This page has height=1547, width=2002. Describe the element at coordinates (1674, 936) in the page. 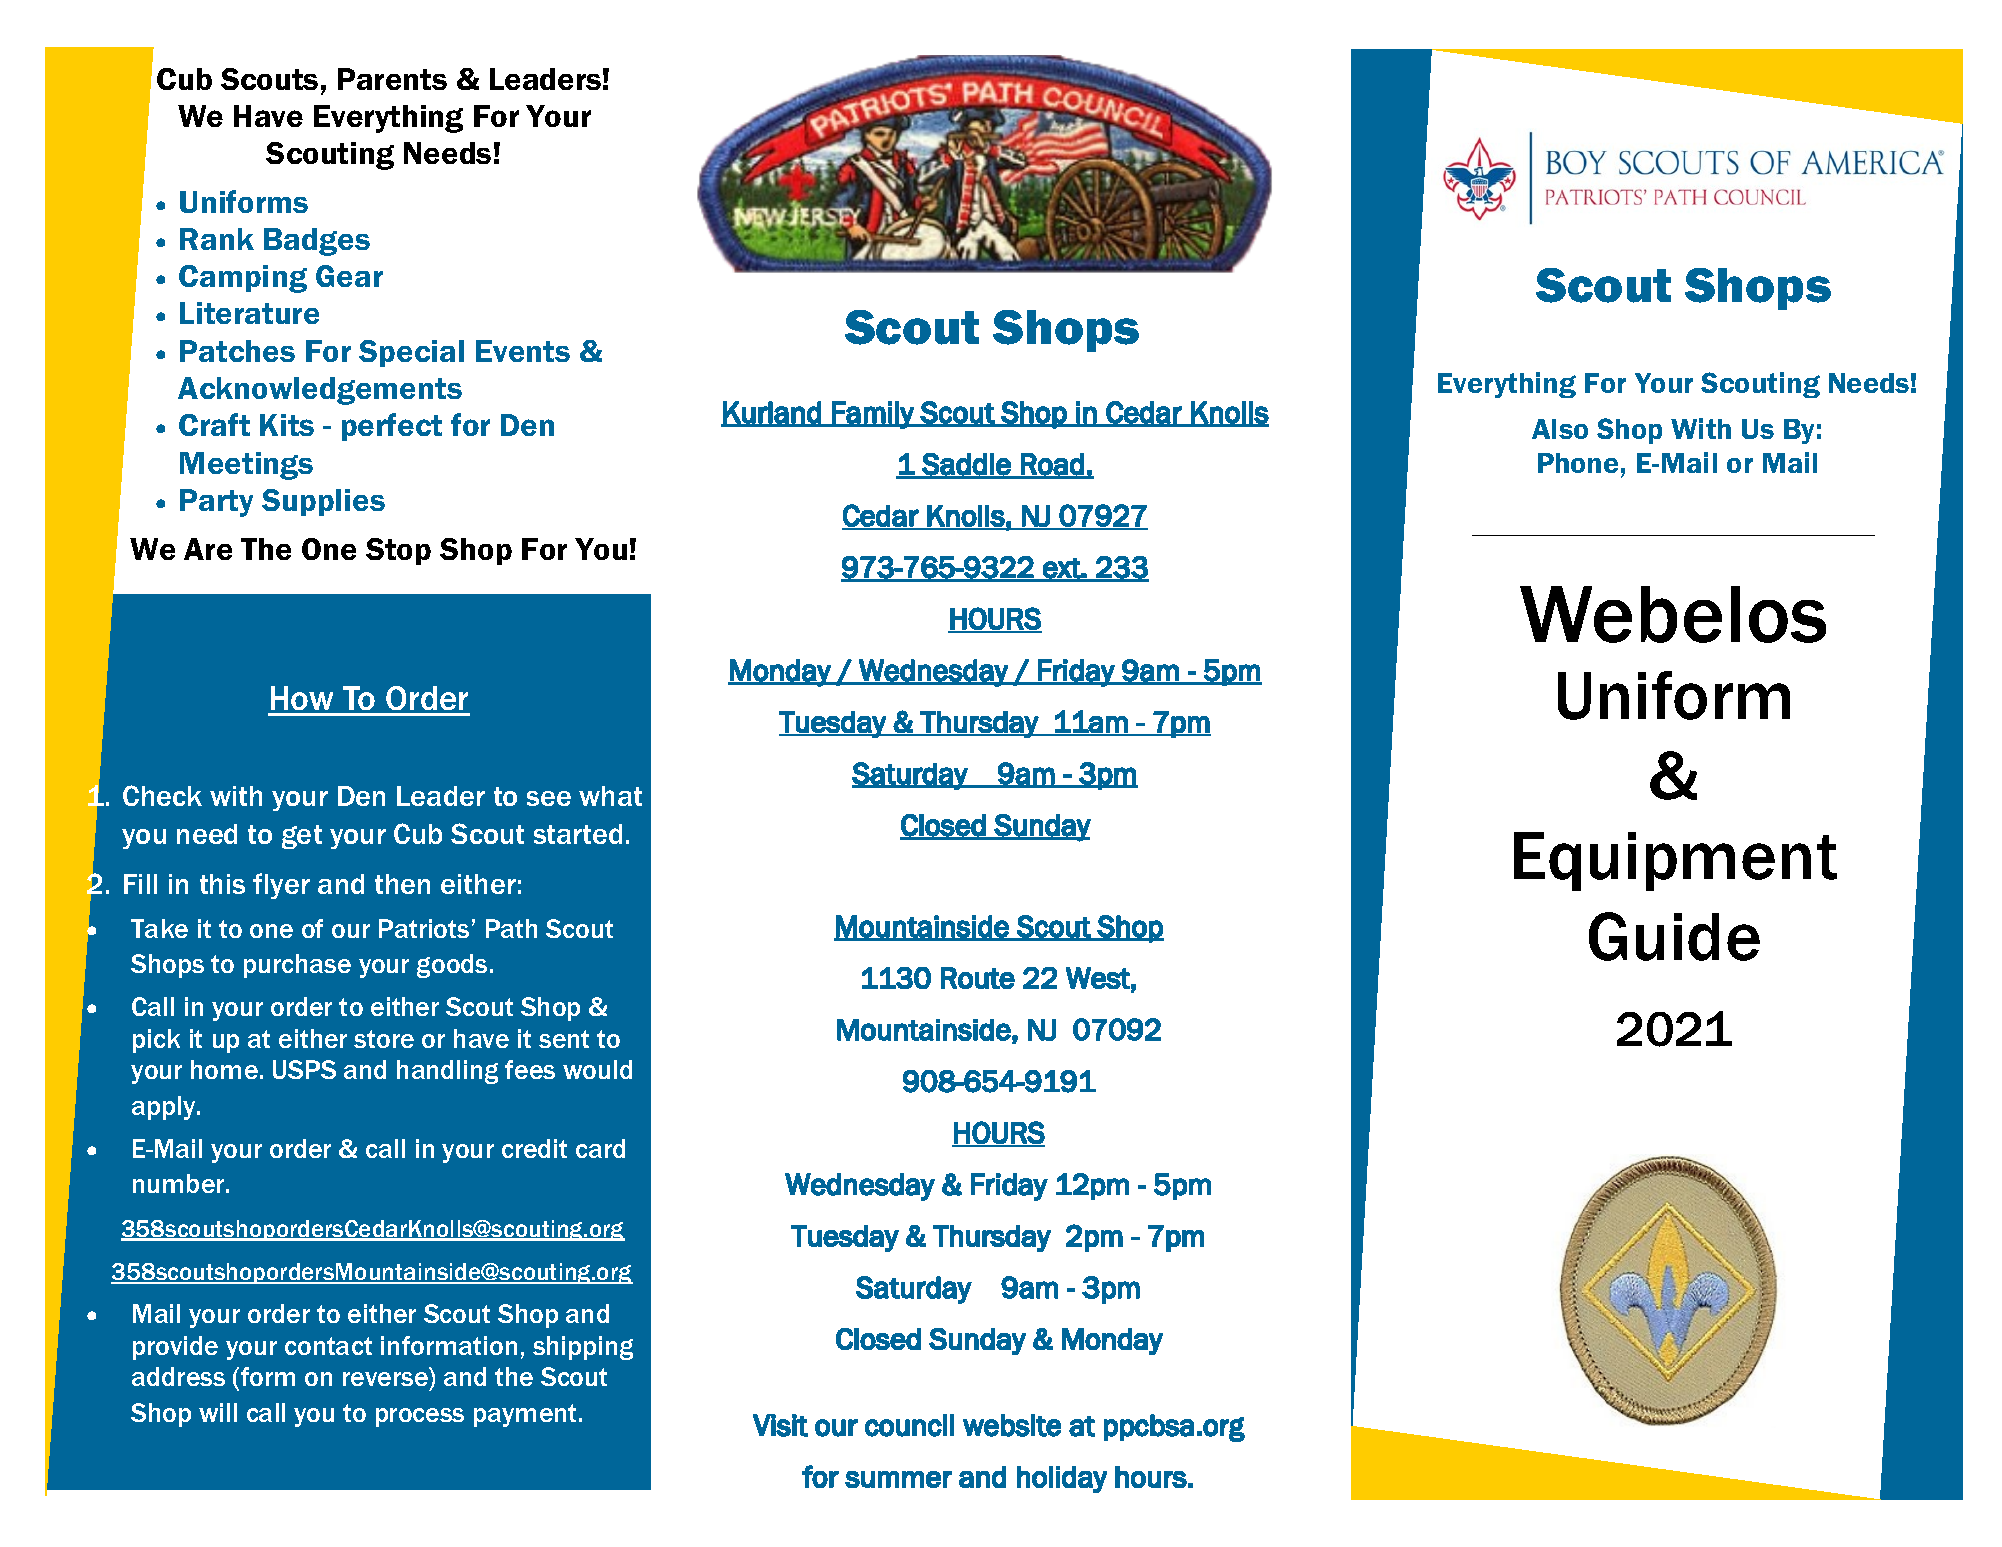

I see `Guide` at that location.
